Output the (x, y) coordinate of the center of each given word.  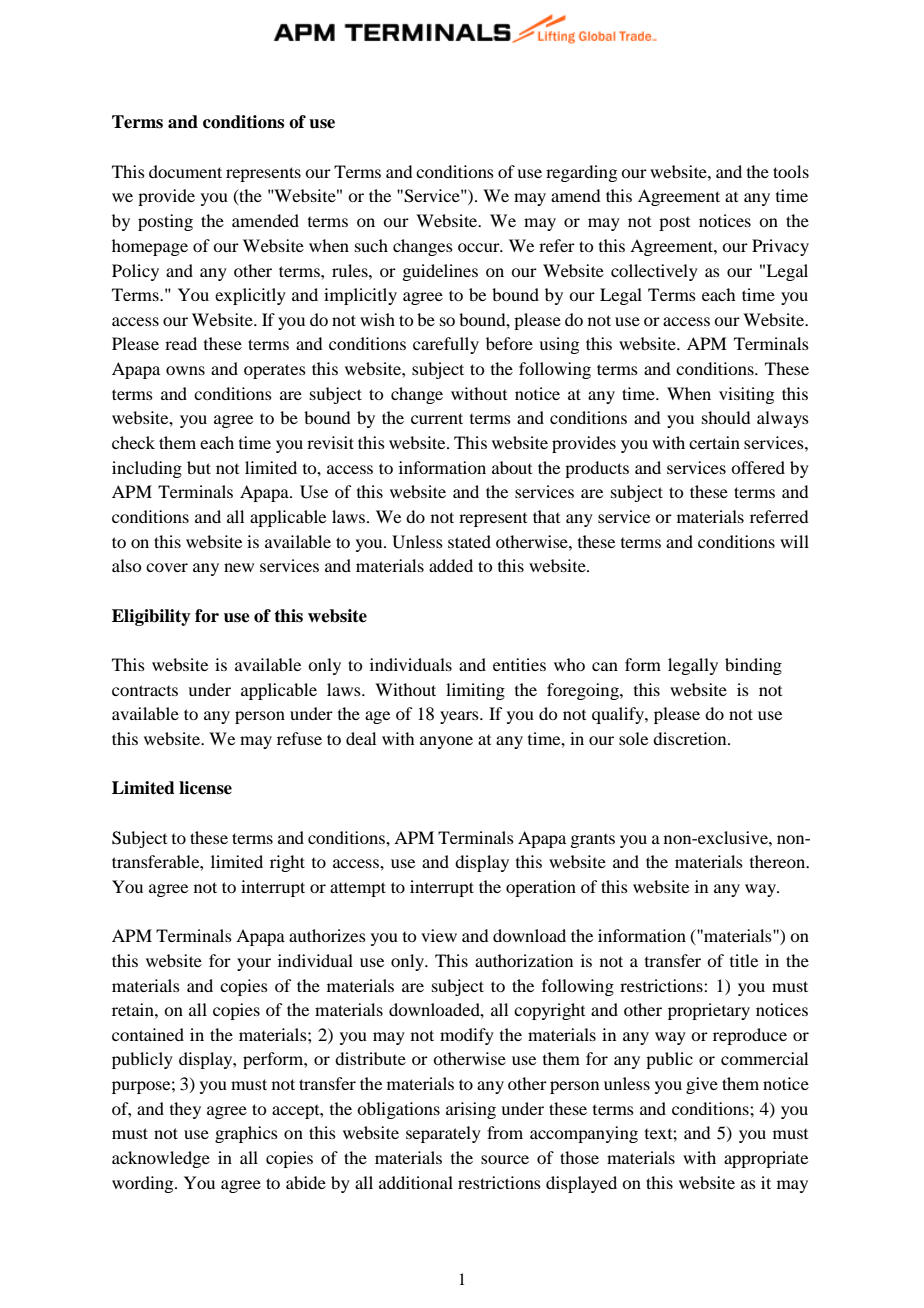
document (185, 171)
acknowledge (161, 1159)
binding (753, 666)
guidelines (440, 272)
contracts (145, 690)
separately (443, 1134)
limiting (475, 691)
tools (791, 171)
